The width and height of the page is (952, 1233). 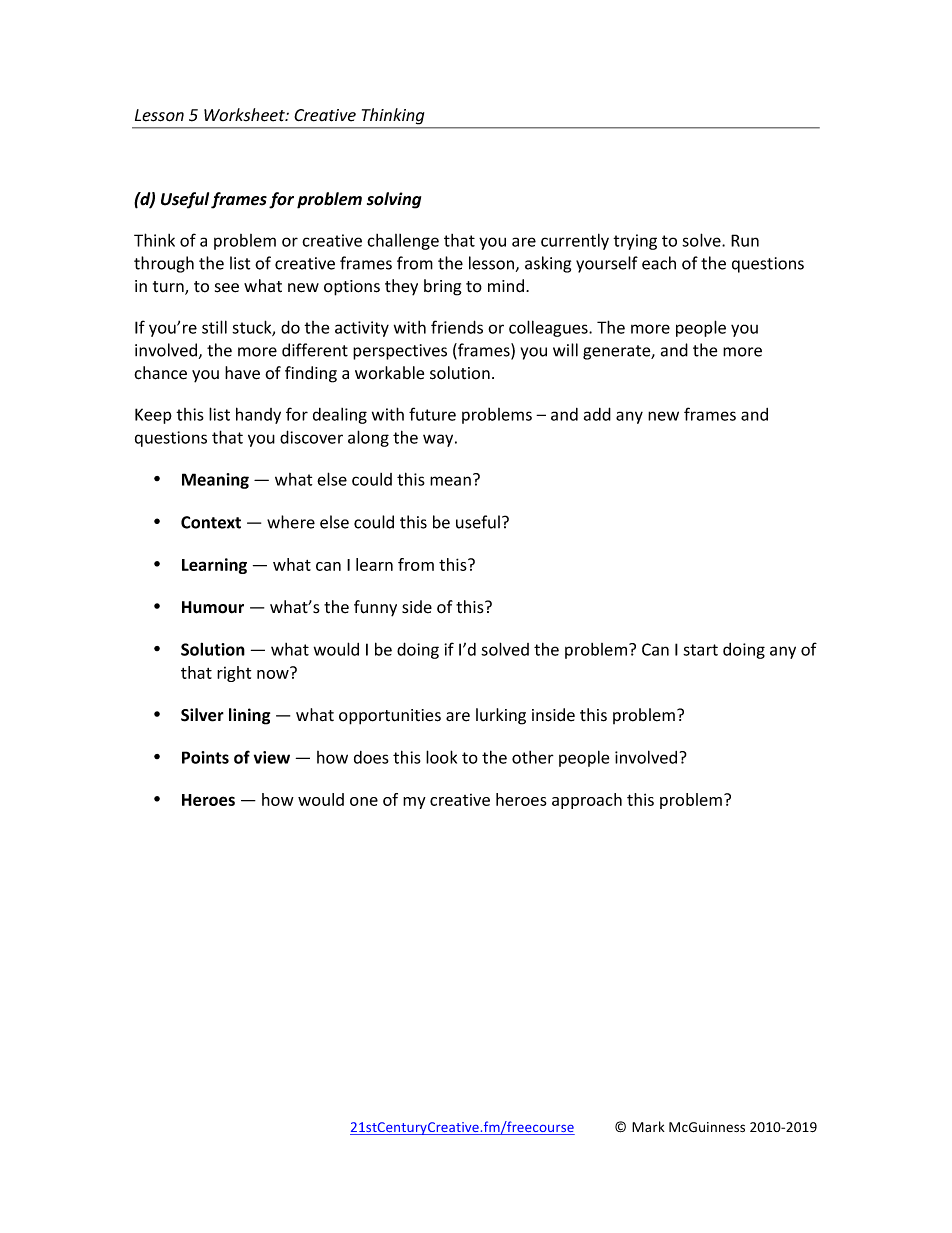 I want to click on add, so click(x=597, y=414).
